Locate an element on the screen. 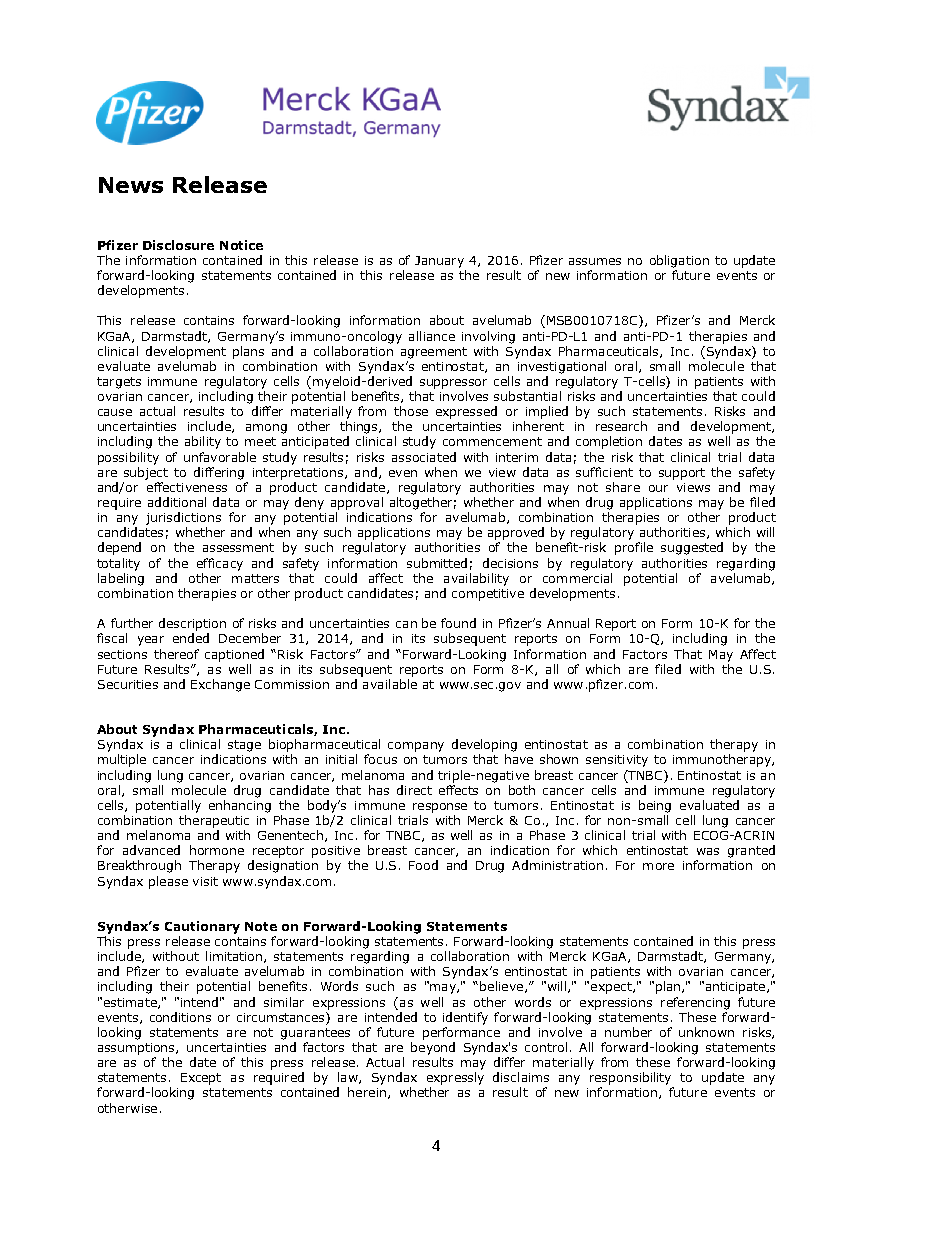 This screenshot has height=1233, width=952. Except is located at coordinates (201, 1079).
